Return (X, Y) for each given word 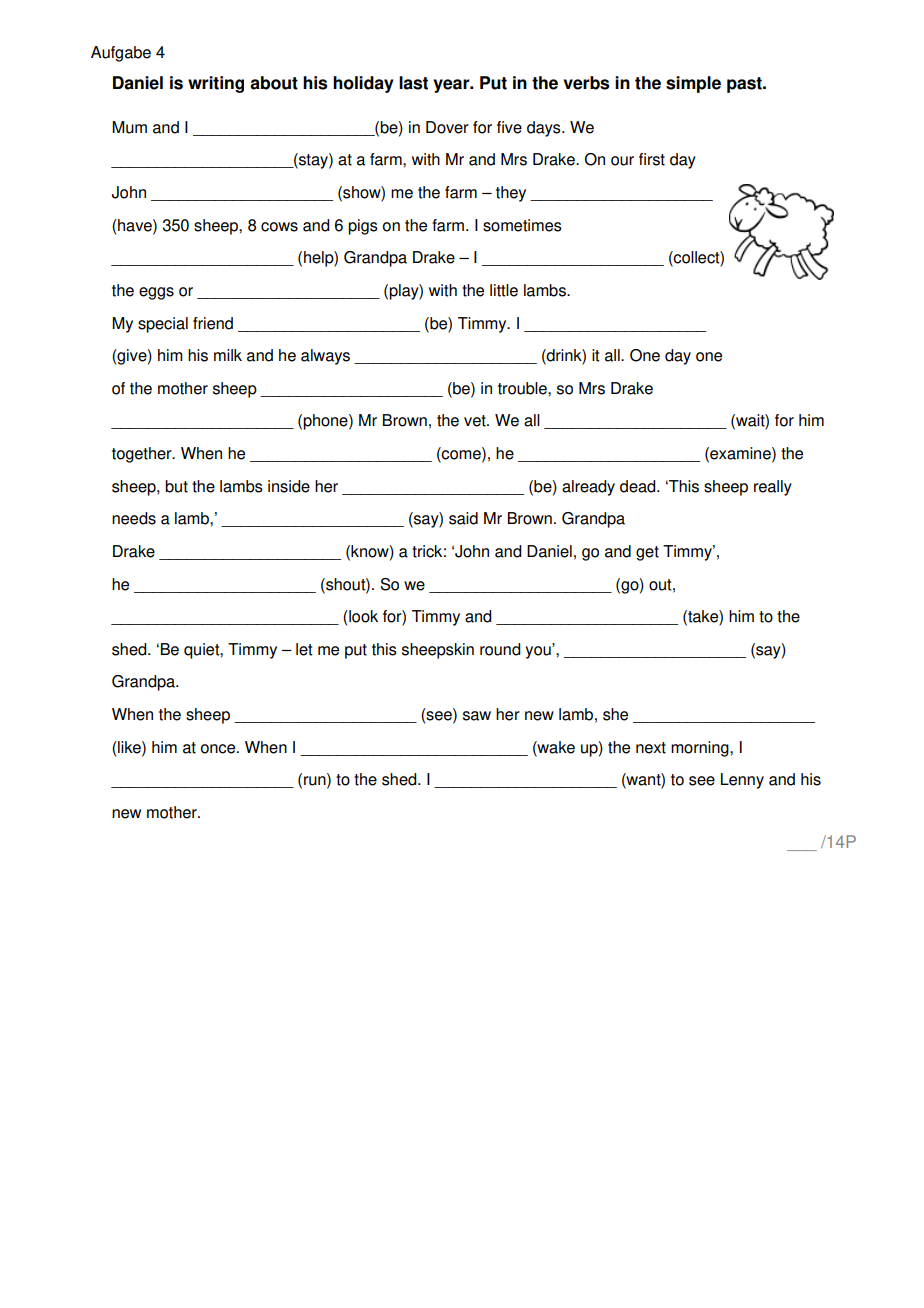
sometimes (522, 225)
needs (134, 518)
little (504, 290)
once (219, 749)
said (463, 518)
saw (477, 716)
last (413, 83)
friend (213, 323)
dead (639, 486)
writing (216, 84)
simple (693, 84)
